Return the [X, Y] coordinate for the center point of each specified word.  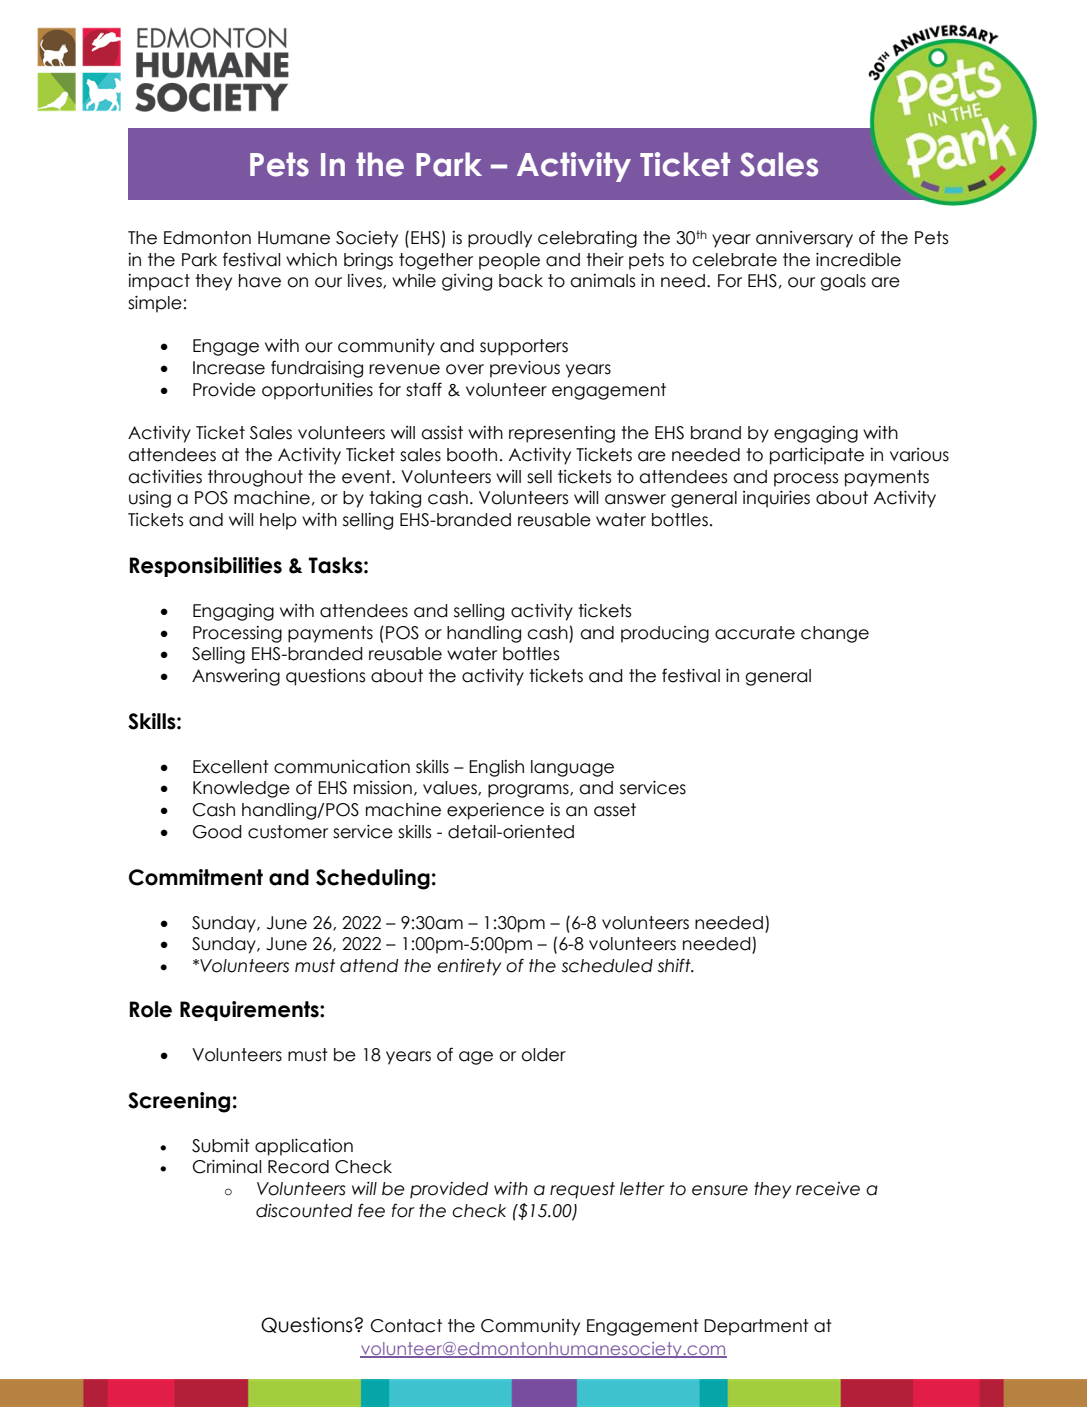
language [572, 768]
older [543, 1055]
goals [843, 282]
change [835, 634]
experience [495, 811]
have [260, 281]
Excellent [231, 767]
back [521, 281]
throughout [255, 478]
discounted [304, 1211]
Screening [179, 1102]
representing [562, 434]
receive [828, 1189]
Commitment [196, 877]
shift [675, 965]
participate [817, 456]
